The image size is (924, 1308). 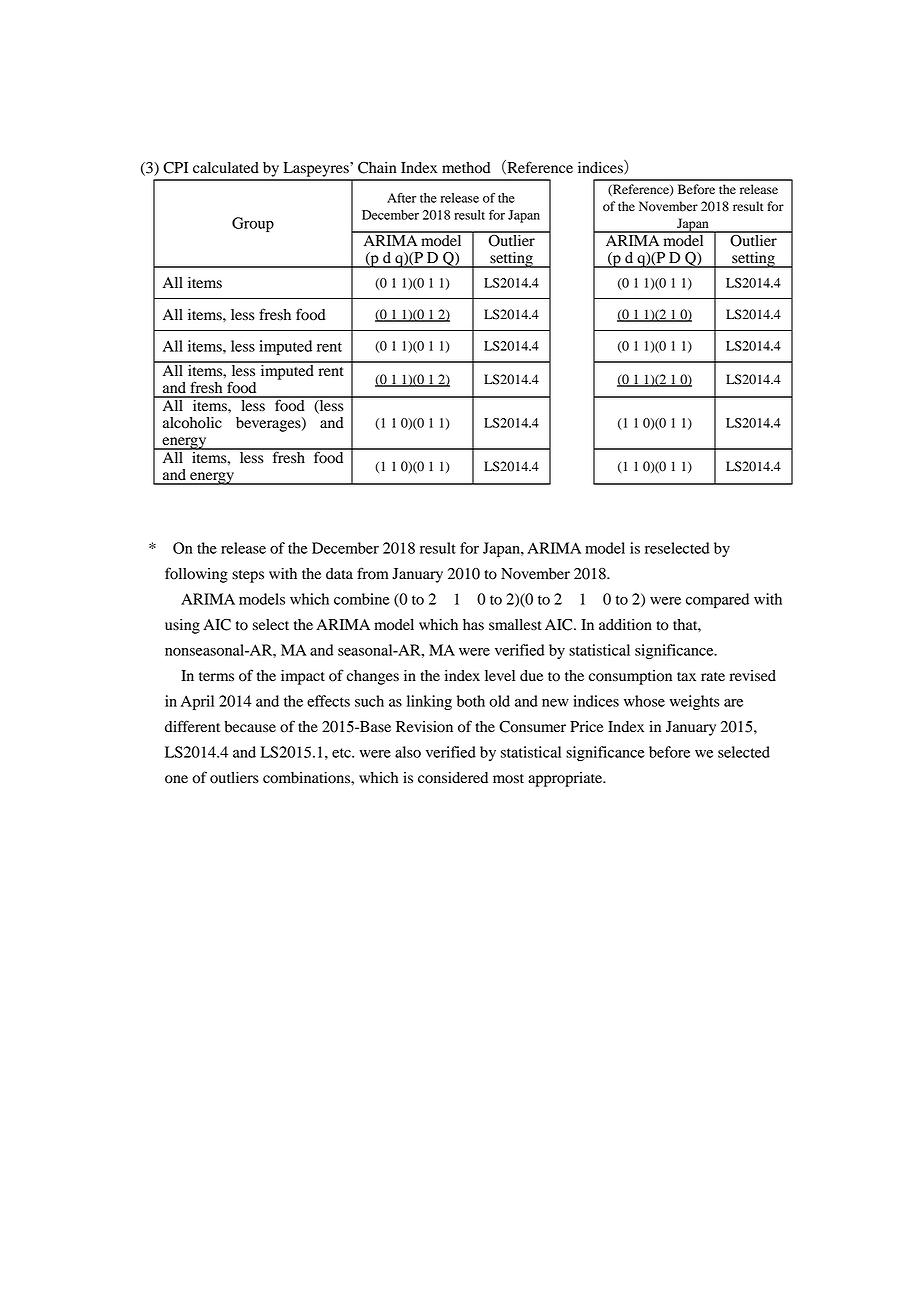 I want to click on Chain, so click(x=377, y=167).
